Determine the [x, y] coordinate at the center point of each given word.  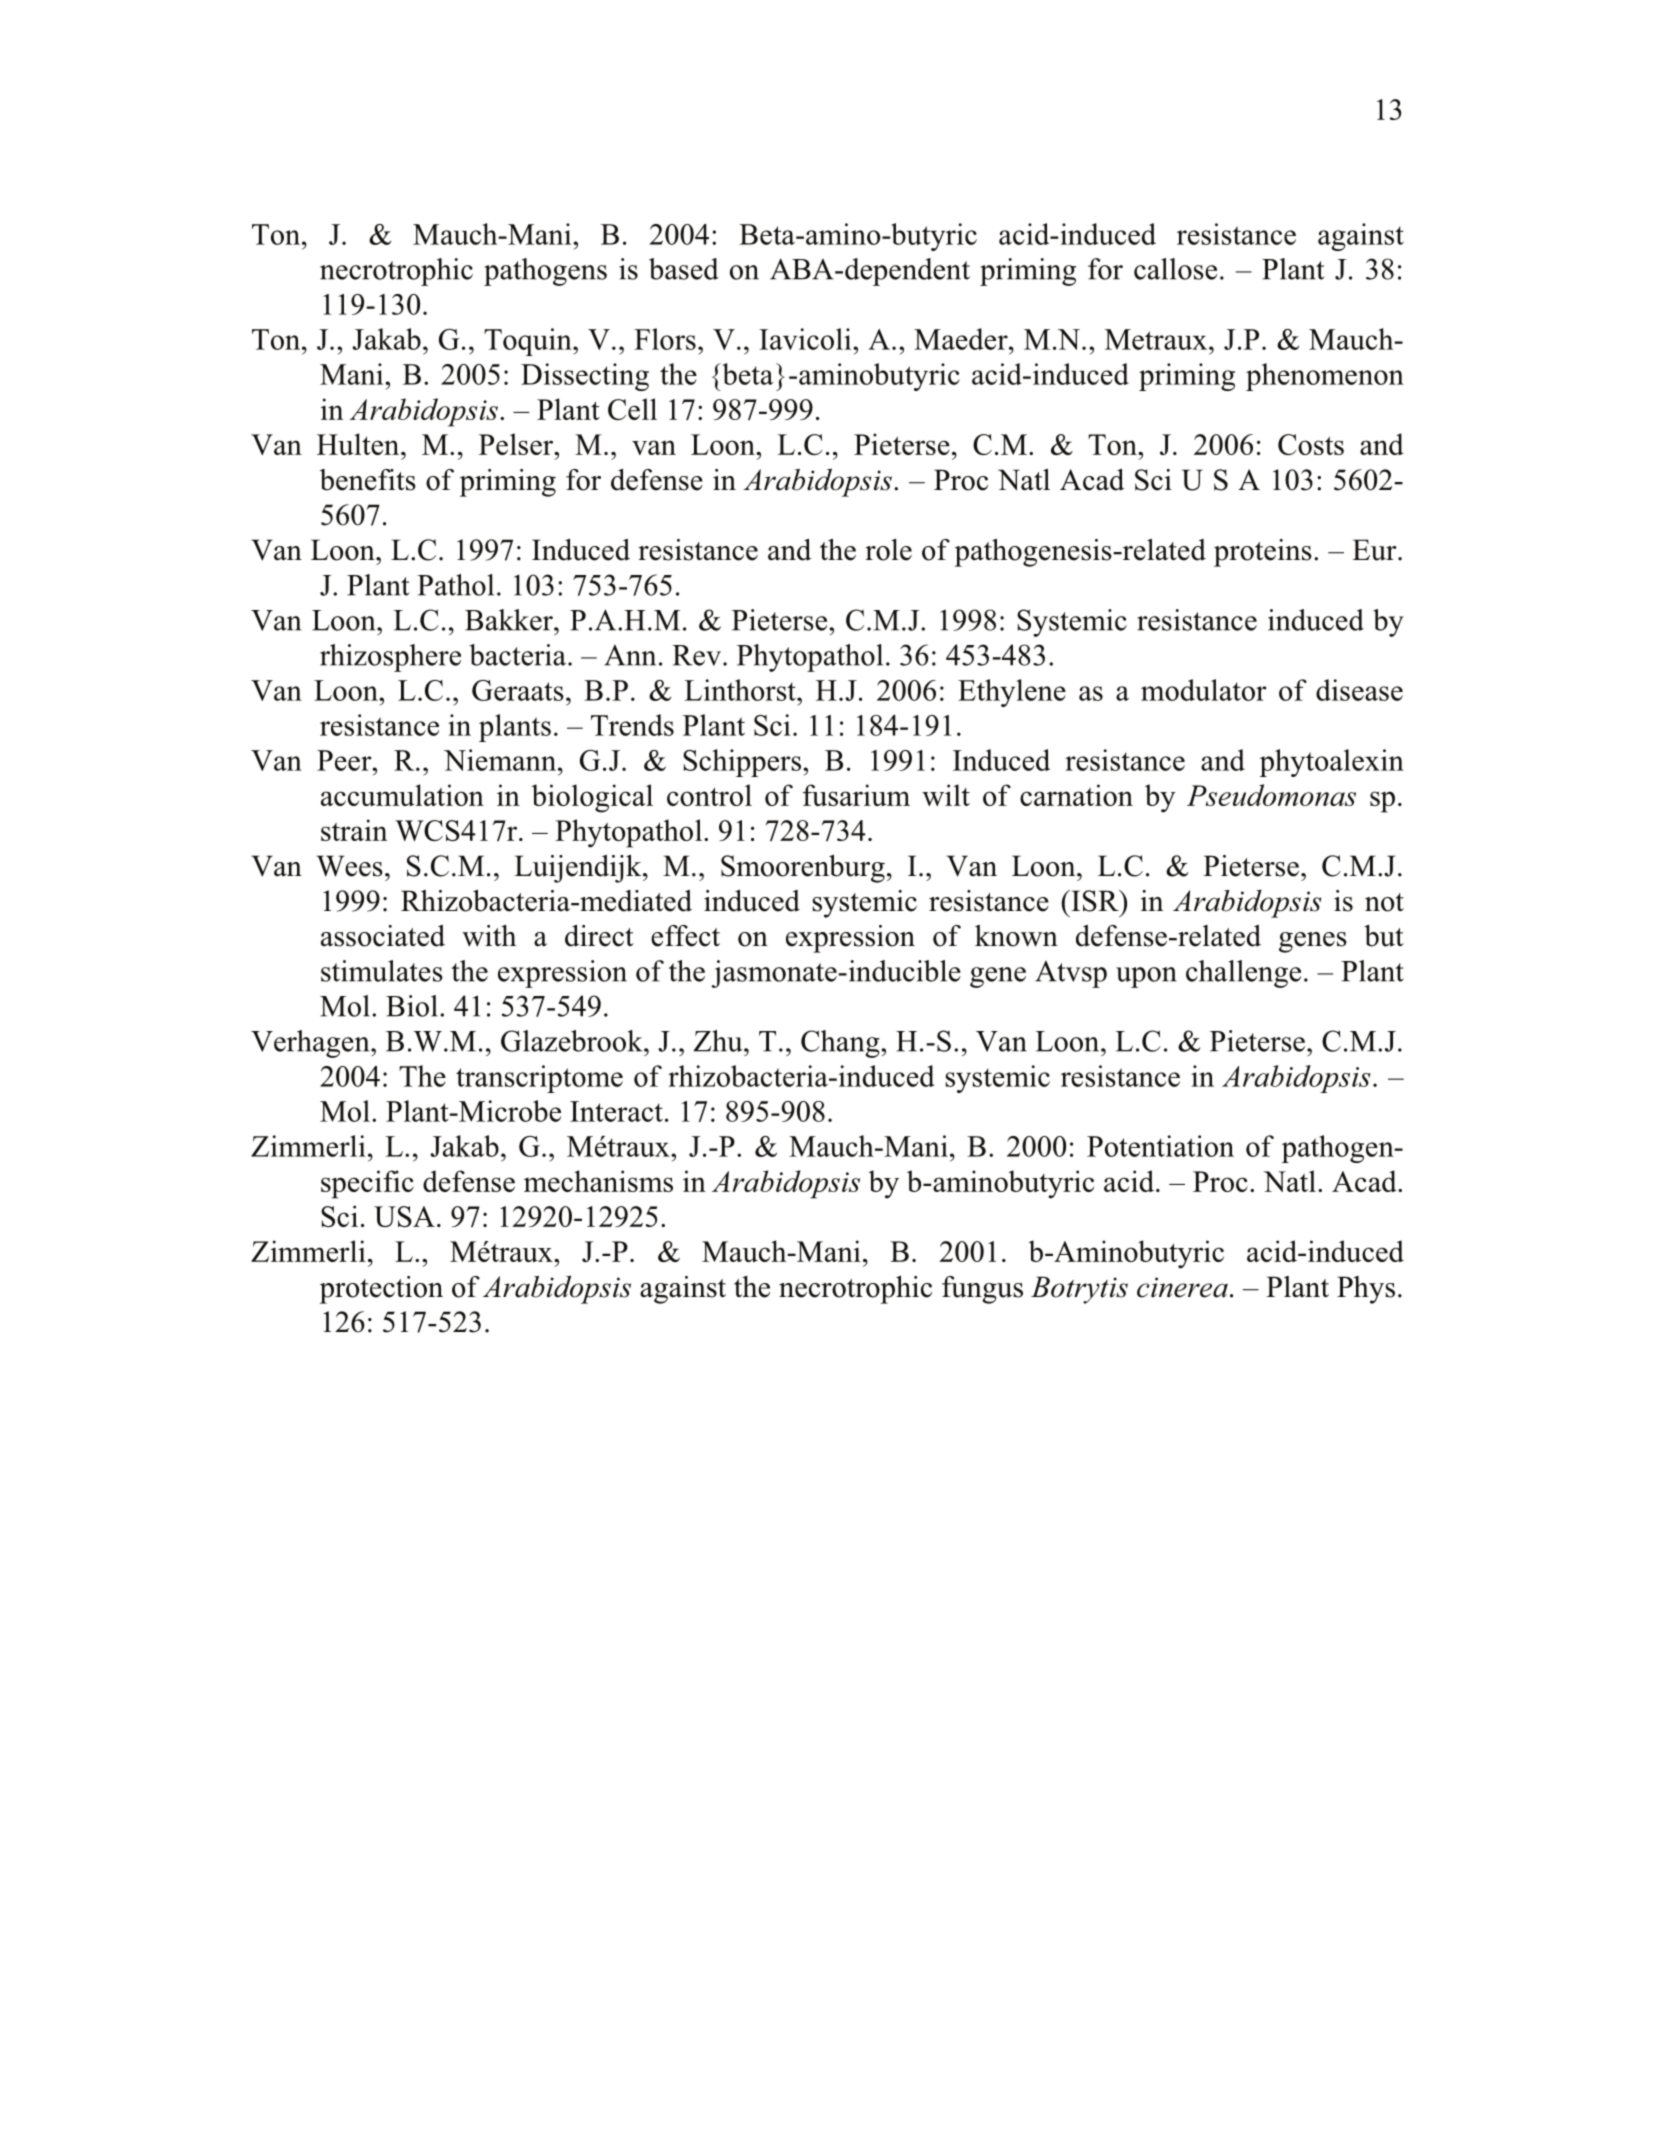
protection [381, 1290]
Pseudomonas [1271, 795]
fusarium [856, 795]
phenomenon [1325, 377]
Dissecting [585, 377]
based [684, 269]
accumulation [402, 795]
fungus [982, 1290]
